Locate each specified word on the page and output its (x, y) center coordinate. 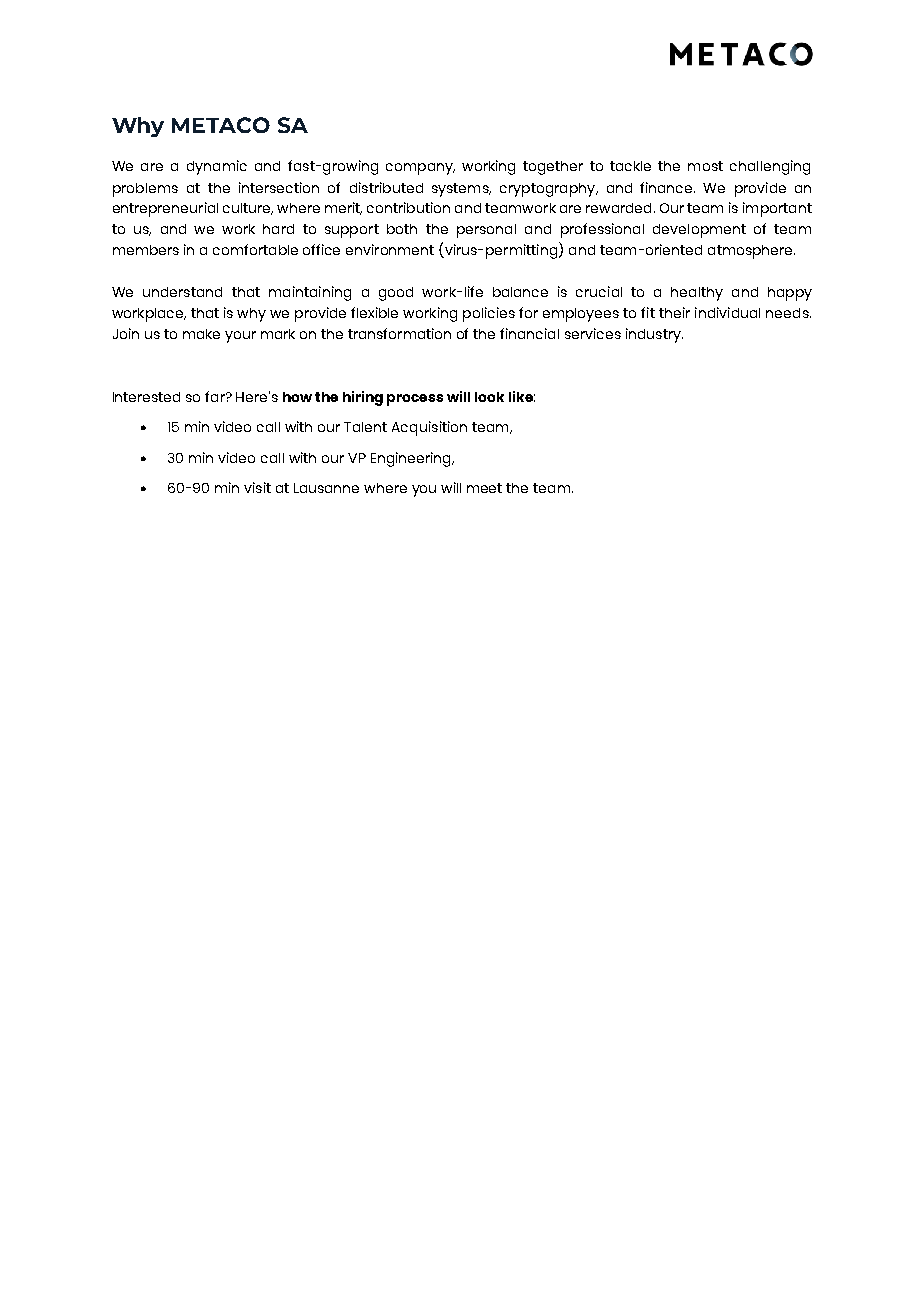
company (420, 169)
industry (654, 335)
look (489, 397)
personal (486, 231)
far (216, 396)
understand (182, 292)
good (396, 294)
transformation (399, 333)
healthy (697, 294)
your (240, 337)
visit (257, 487)
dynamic (217, 167)
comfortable (255, 249)
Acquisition (429, 428)
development (699, 231)
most (705, 166)
